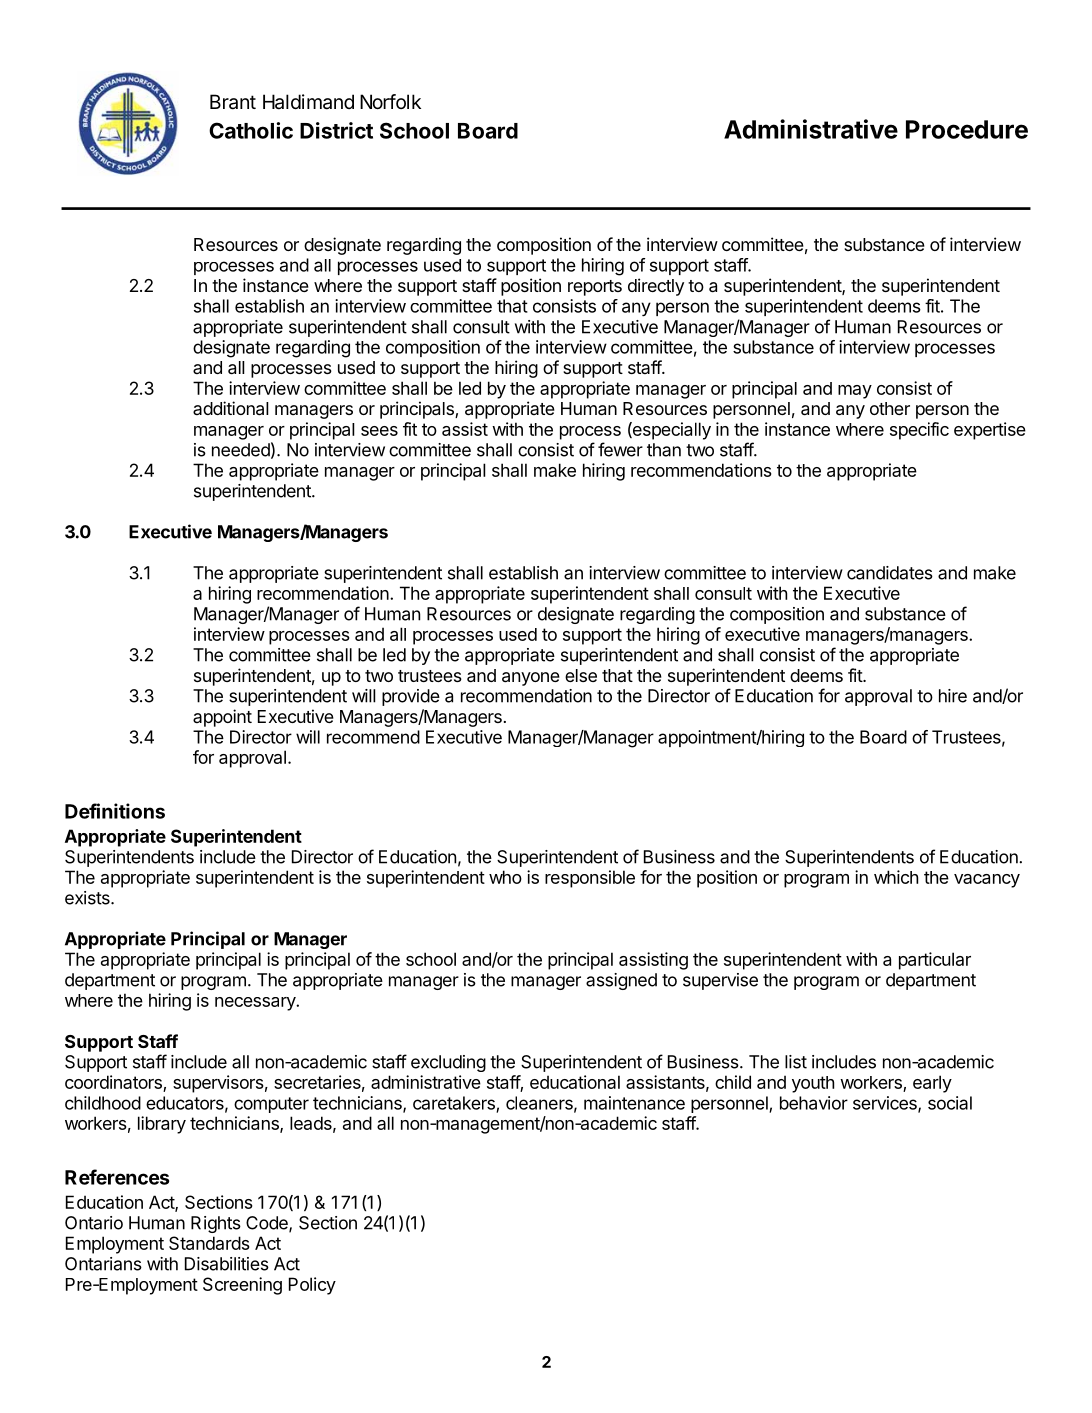 Image resolution: width=1092 pixels, height=1413 pixels. What do you see at coordinates (251, 130) in the screenshot?
I see `Catholic` at bounding box center [251, 130].
